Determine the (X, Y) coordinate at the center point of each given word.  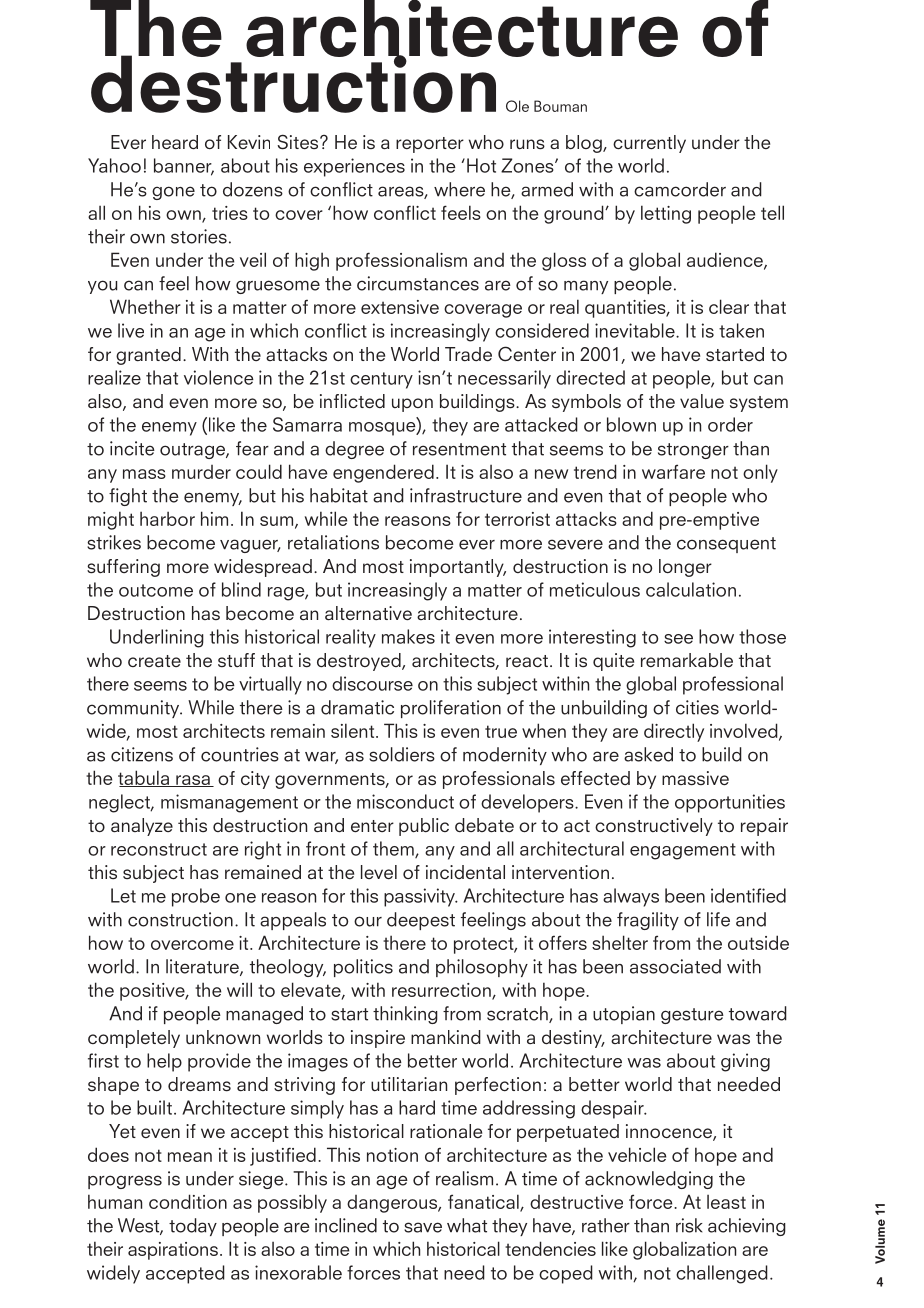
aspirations (173, 1251)
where (459, 189)
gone (173, 193)
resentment (459, 449)
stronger (693, 451)
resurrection (442, 991)
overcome (192, 945)
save (423, 1227)
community (134, 709)
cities (697, 707)
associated (675, 966)
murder (201, 472)
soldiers (402, 754)
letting (666, 214)
